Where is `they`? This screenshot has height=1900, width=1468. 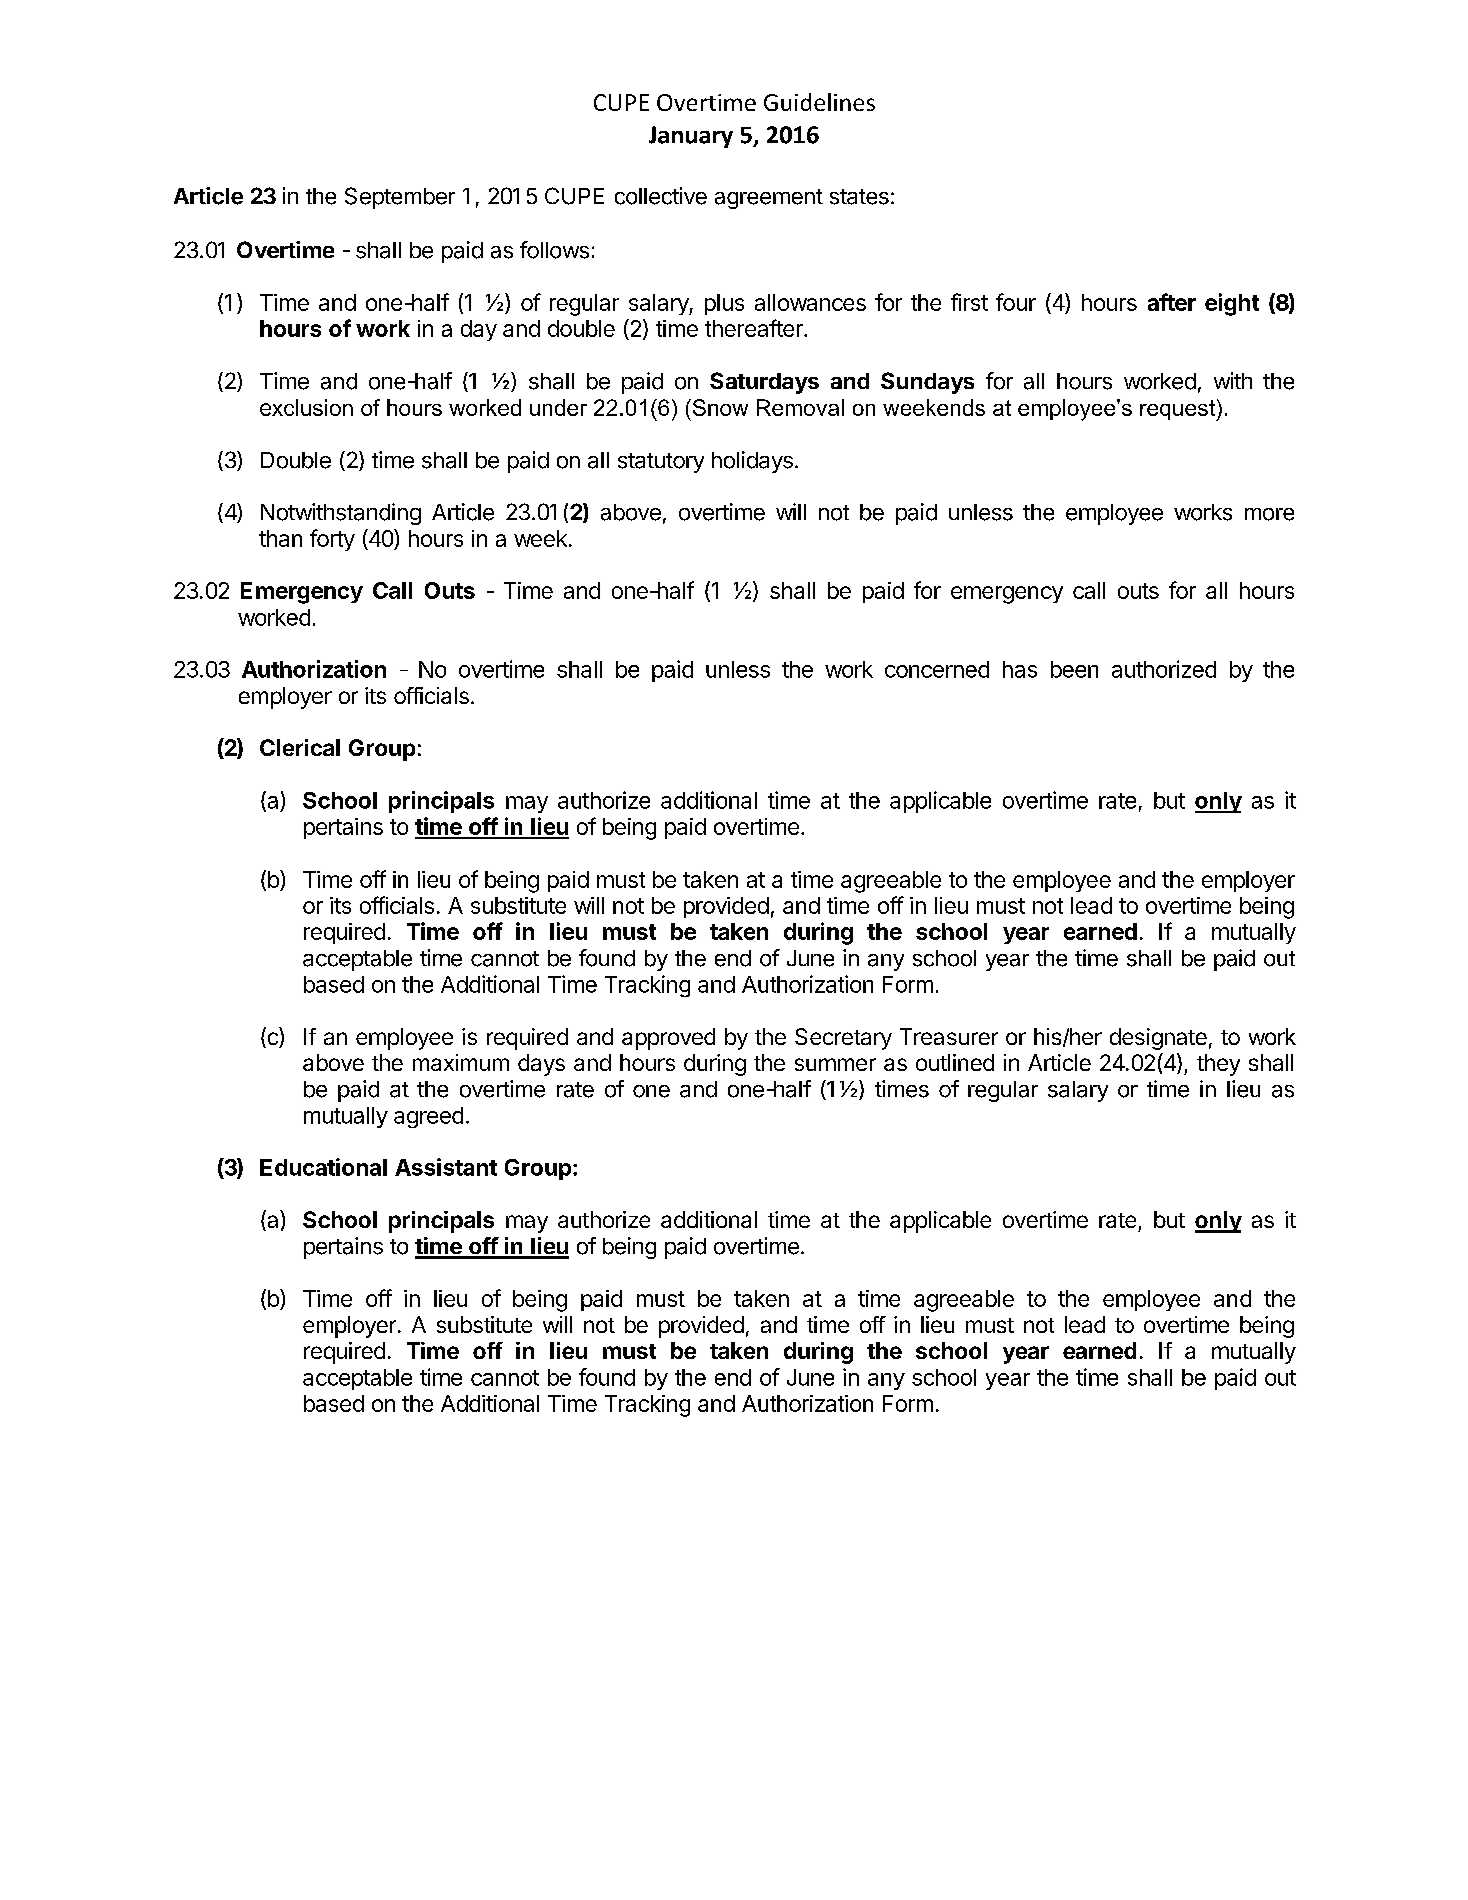 they is located at coordinates (1218, 1065).
